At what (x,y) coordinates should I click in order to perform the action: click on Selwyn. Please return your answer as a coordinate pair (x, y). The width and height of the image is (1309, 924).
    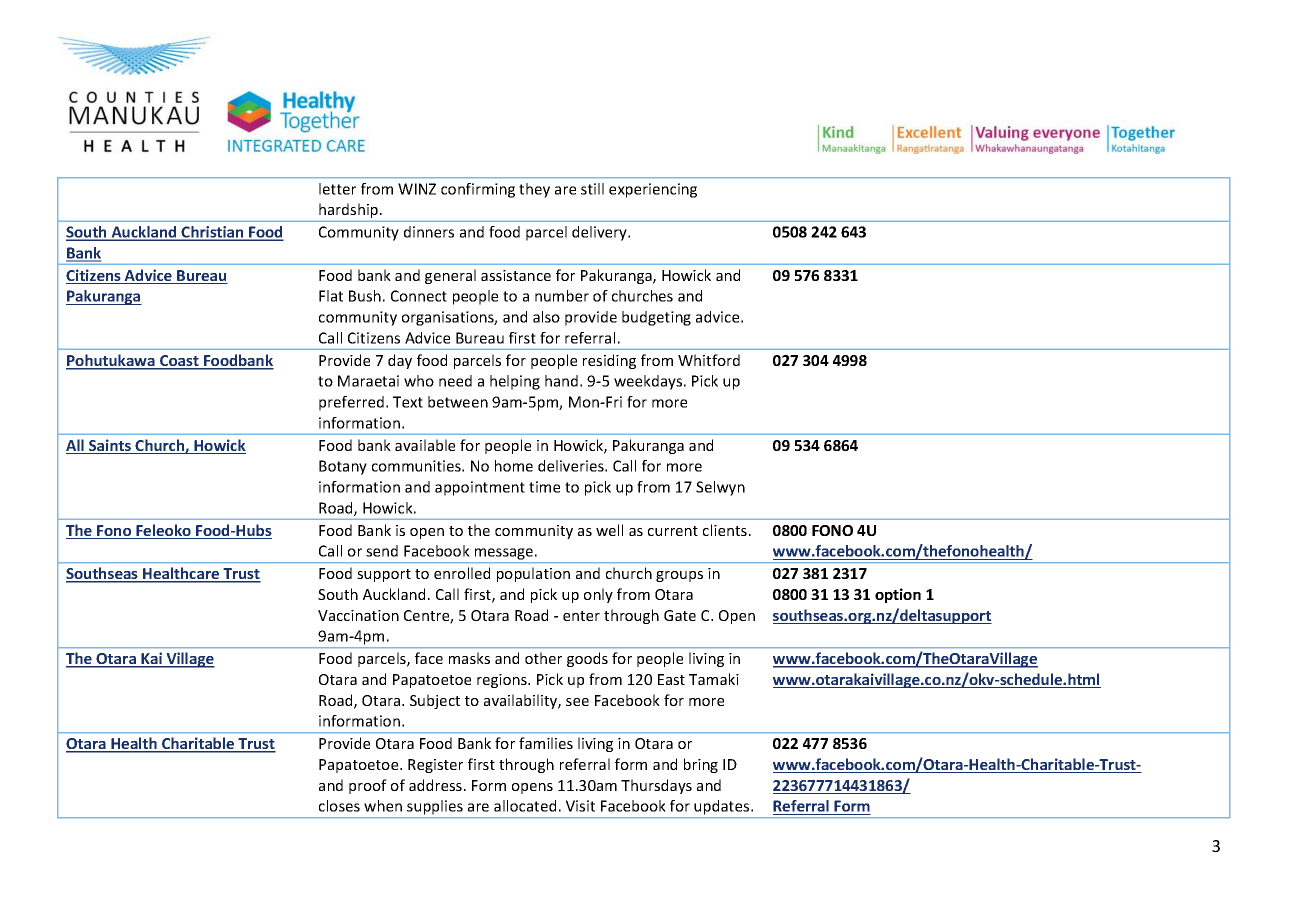
    Looking at the image, I should click on (720, 488).
